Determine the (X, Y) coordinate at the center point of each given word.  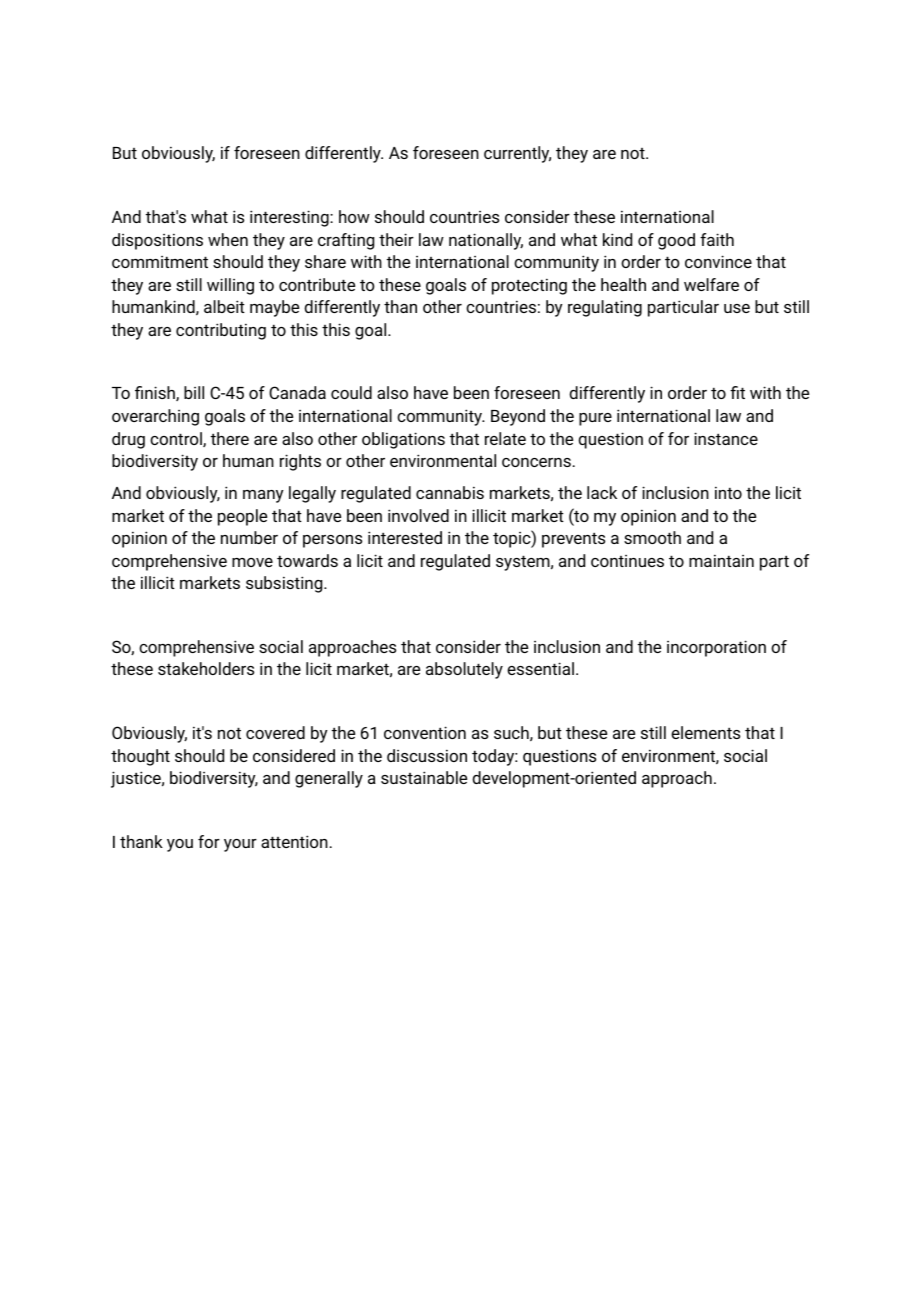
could (351, 392)
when (228, 239)
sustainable (424, 777)
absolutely (464, 670)
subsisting (285, 584)
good (676, 241)
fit (737, 392)
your (240, 845)
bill (194, 392)
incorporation (716, 648)
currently (517, 154)
